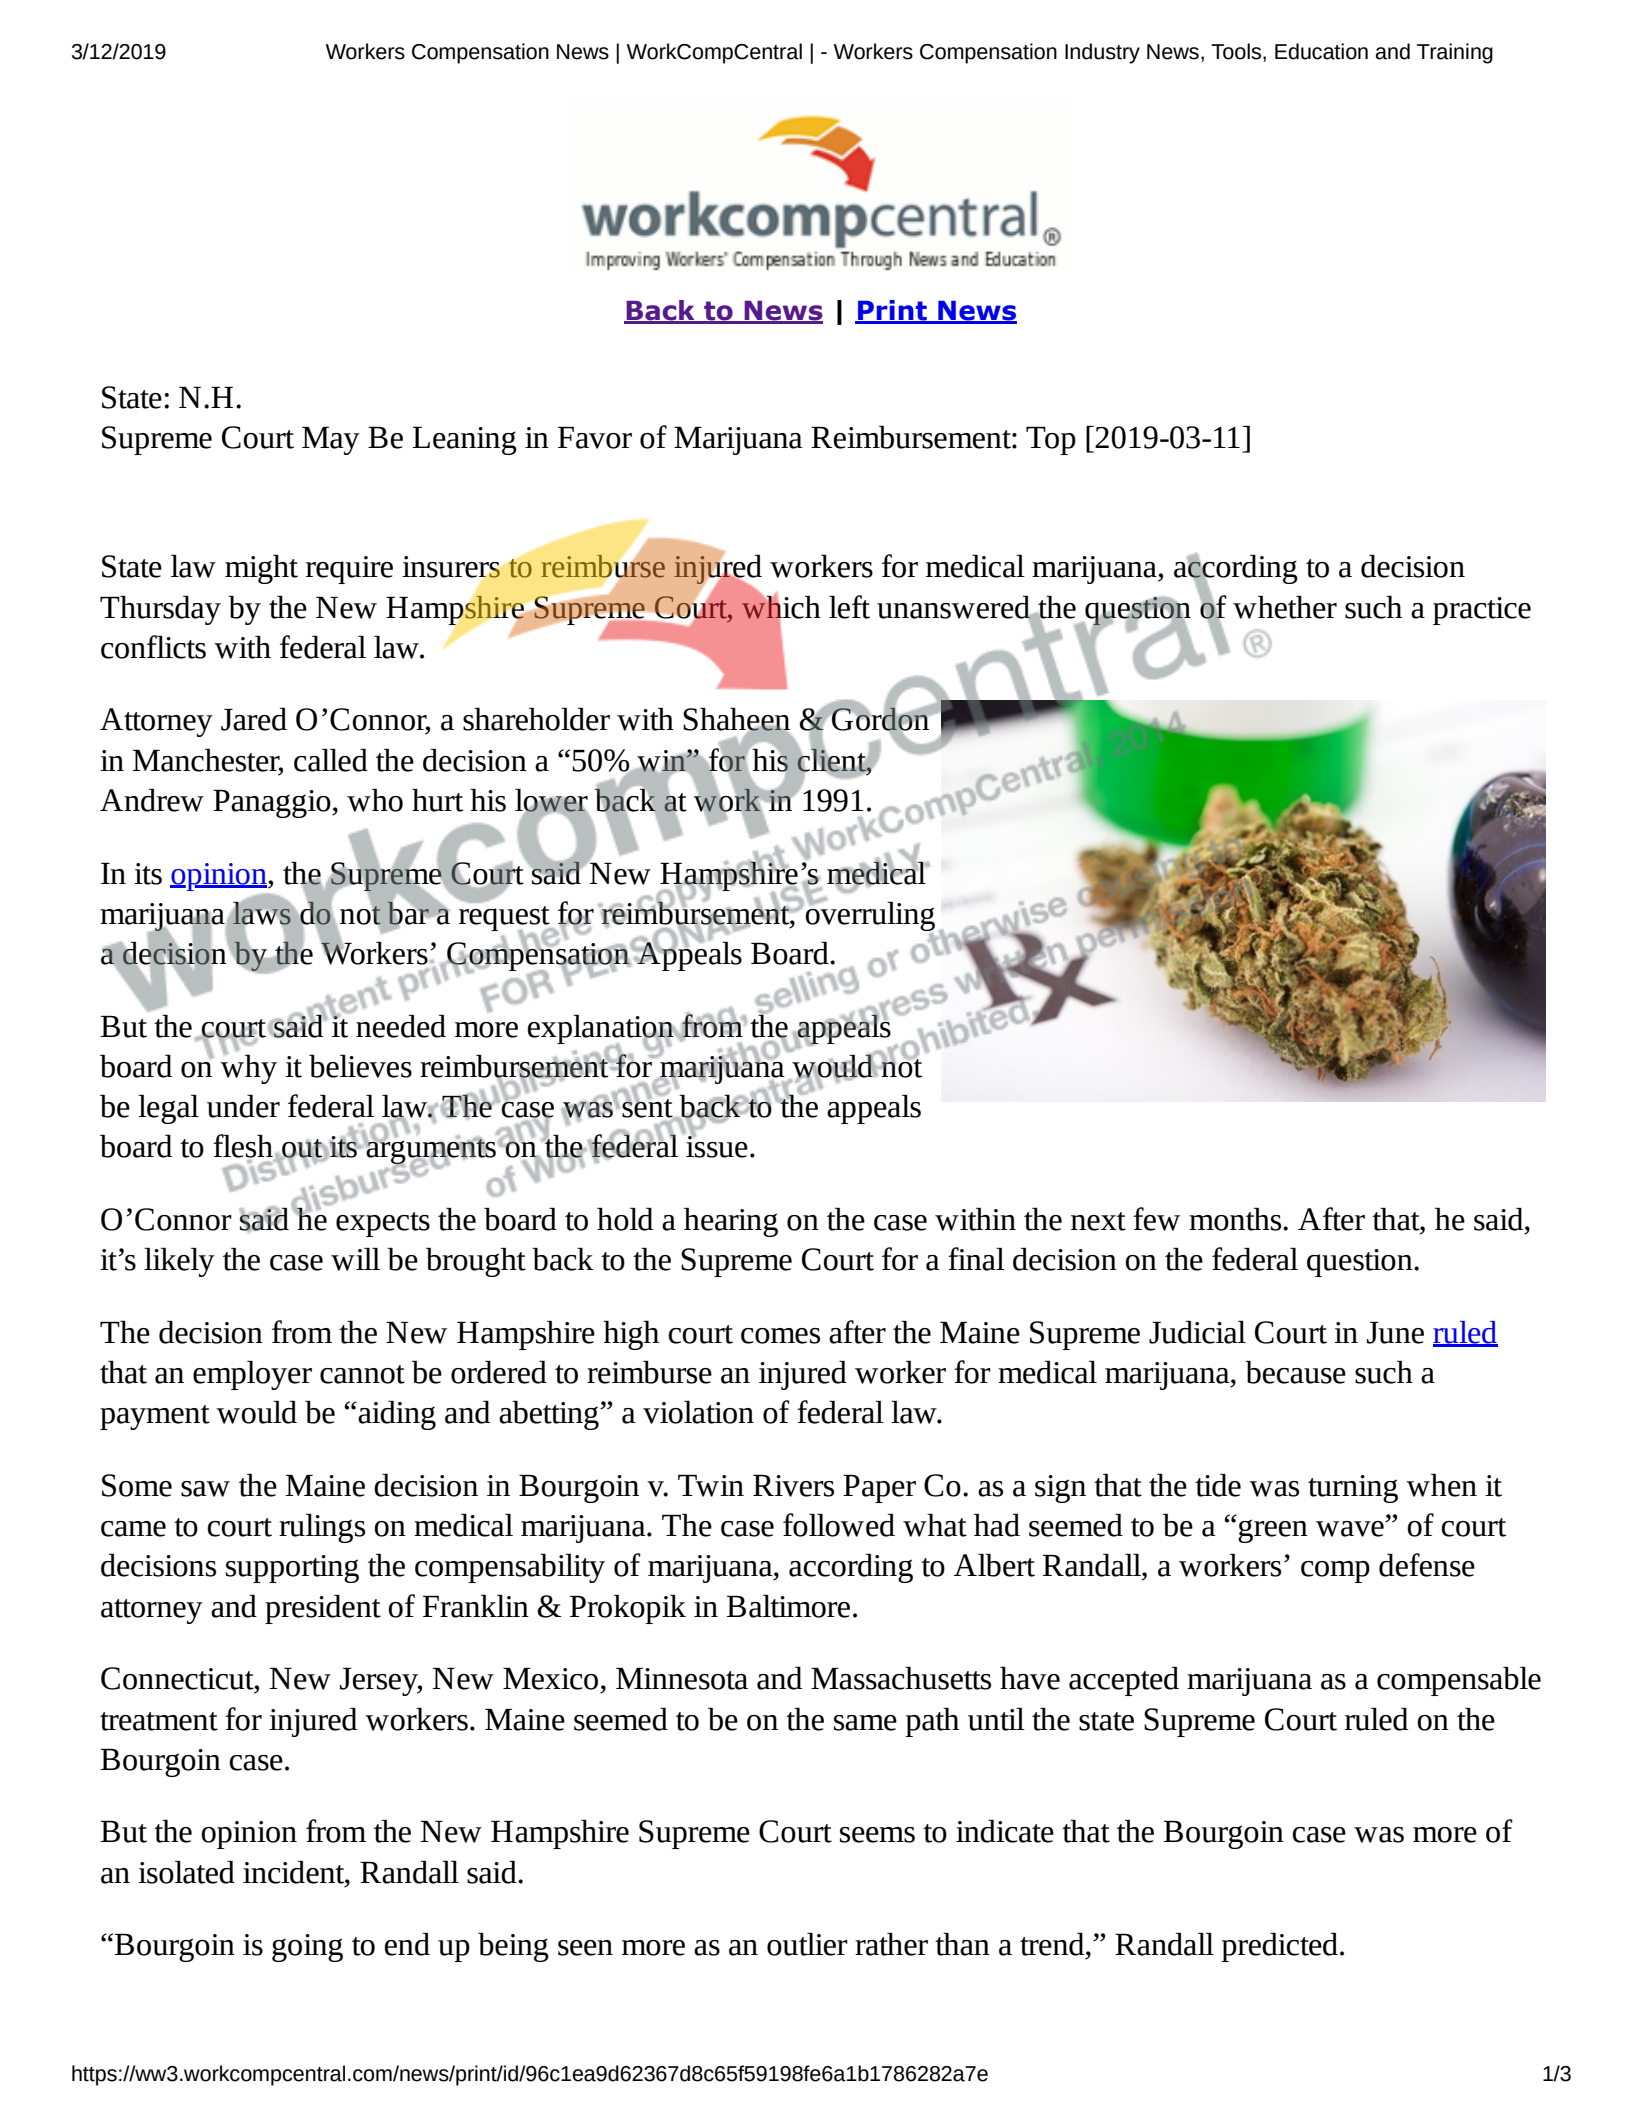 The height and width of the image is (2127, 1643). What do you see at coordinates (1102, 53) in the image?
I see `Industry` at bounding box center [1102, 53].
